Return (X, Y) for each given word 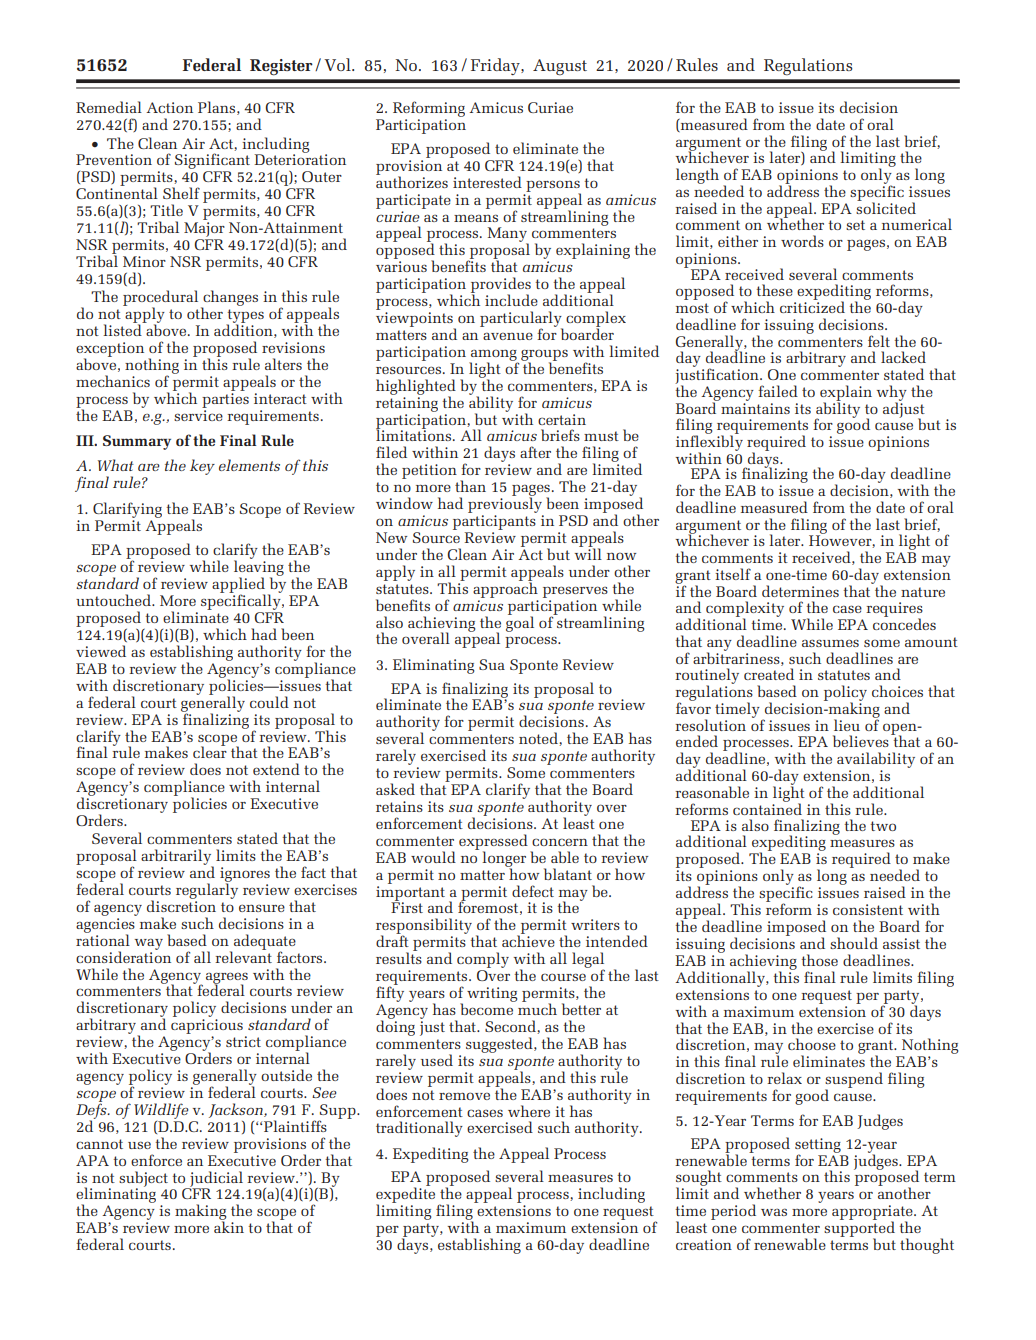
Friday (496, 66)
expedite (405, 1196)
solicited (886, 207)
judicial (215, 1180)
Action (169, 107)
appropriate (873, 1214)
